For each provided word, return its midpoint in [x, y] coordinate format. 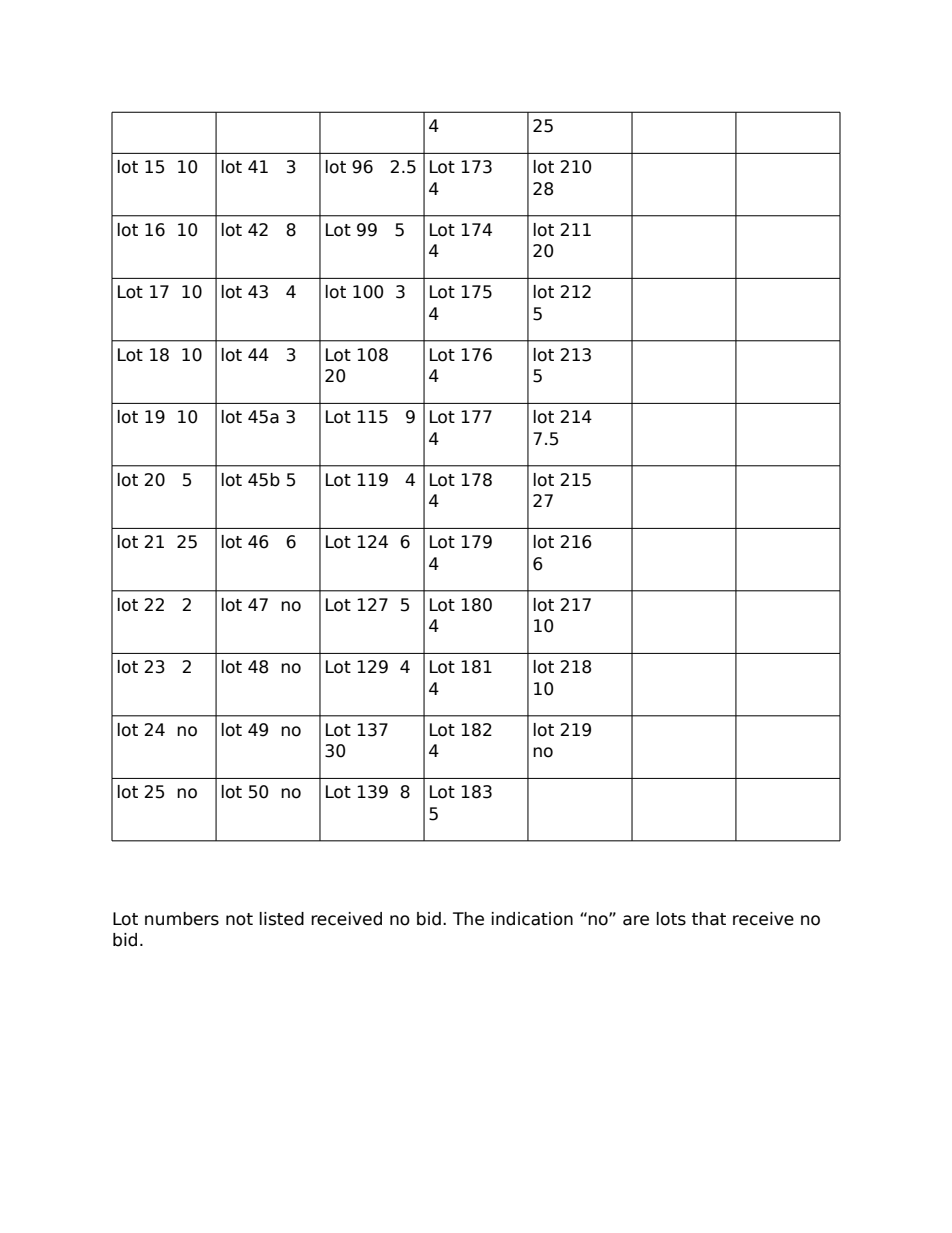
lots [671, 919]
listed [282, 919]
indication [532, 919]
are [636, 920]
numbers [182, 919]
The [468, 919]
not [239, 919]
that [709, 919]
